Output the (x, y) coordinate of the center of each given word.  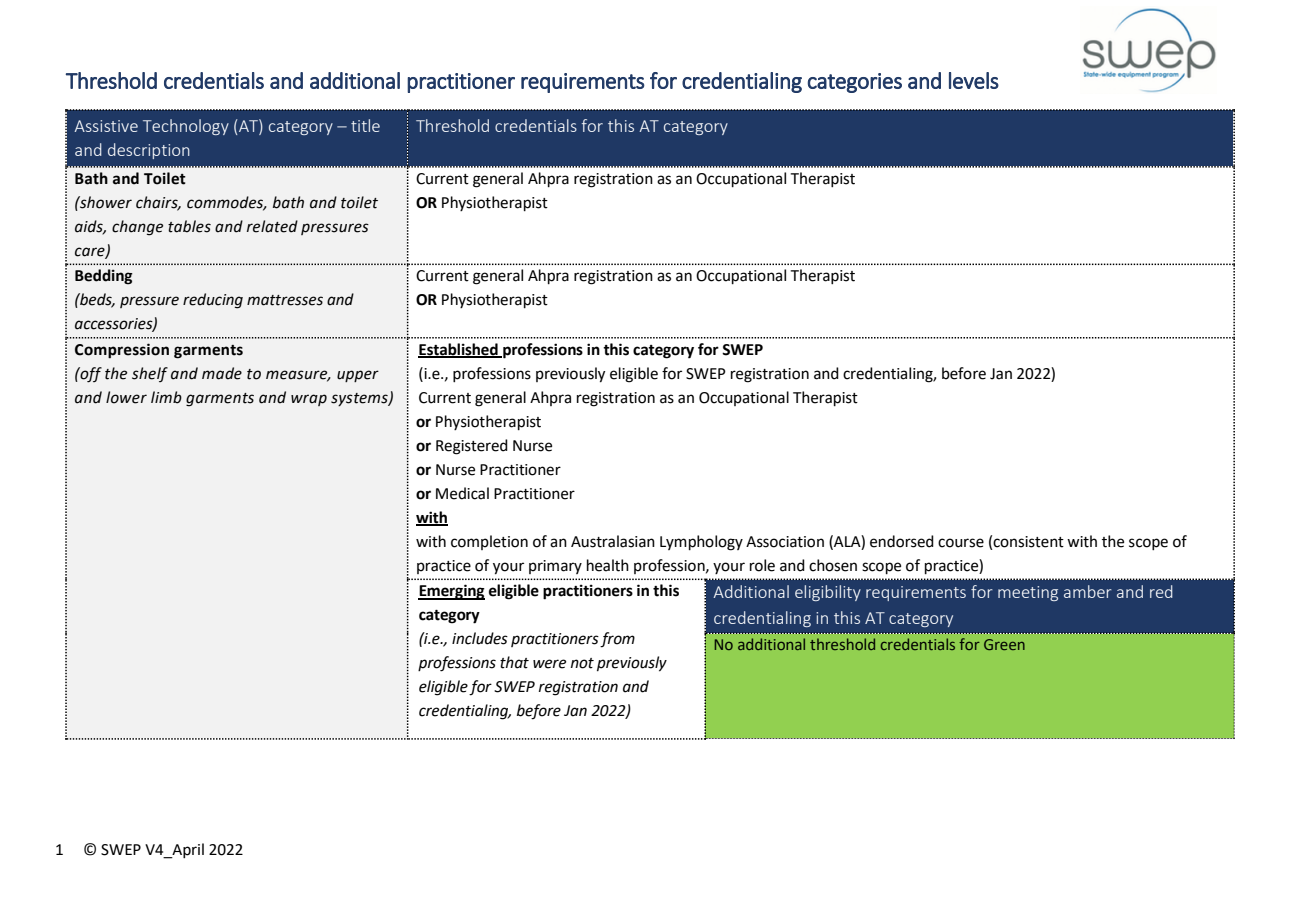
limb (166, 397)
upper (358, 376)
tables (189, 226)
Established (459, 350)
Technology (186, 127)
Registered (472, 447)
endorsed (902, 541)
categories (855, 83)
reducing (213, 301)
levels (974, 80)
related (272, 226)
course (961, 543)
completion (489, 542)
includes (480, 638)
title (365, 125)
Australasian (613, 541)
